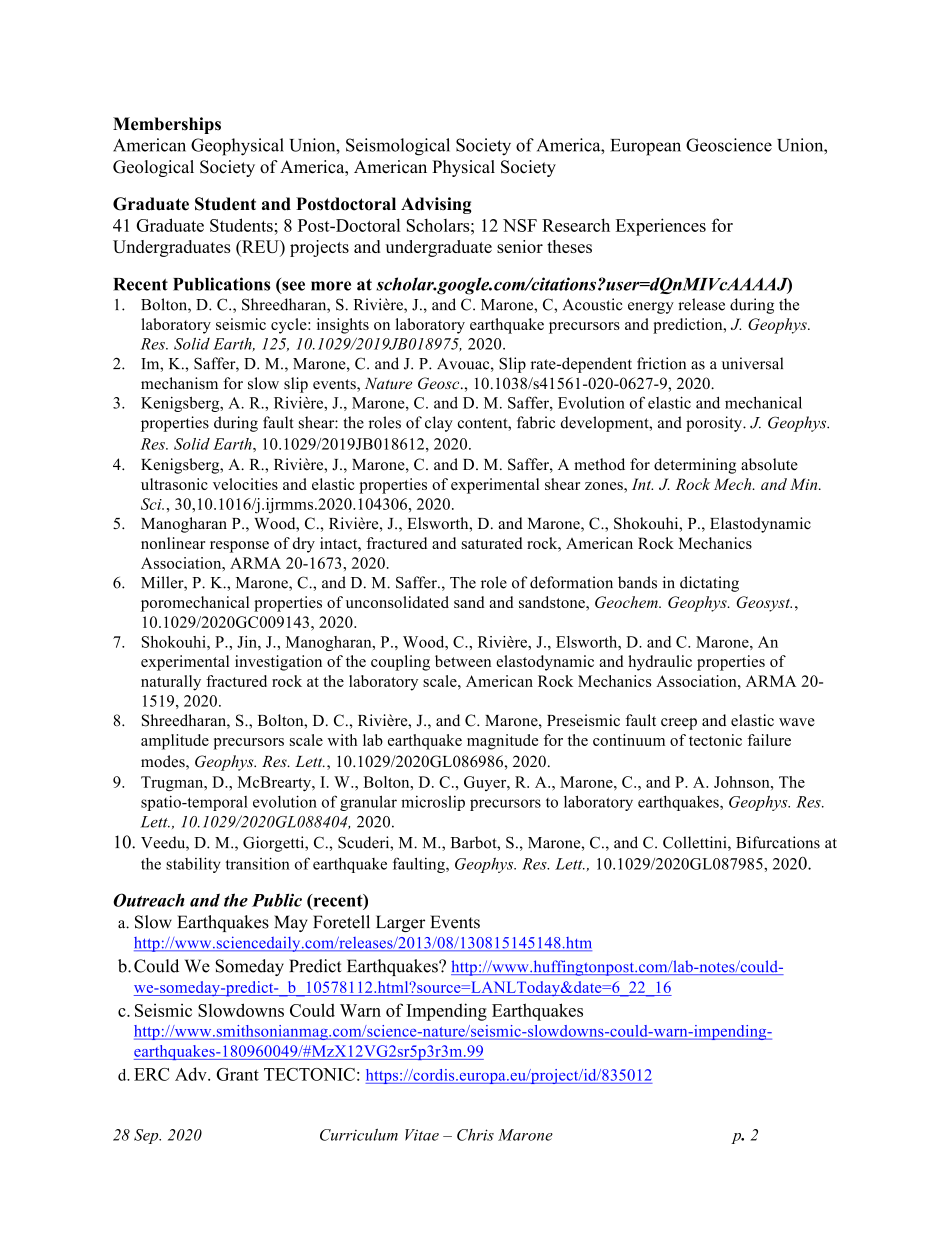  I want to click on Advising, so click(436, 205).
